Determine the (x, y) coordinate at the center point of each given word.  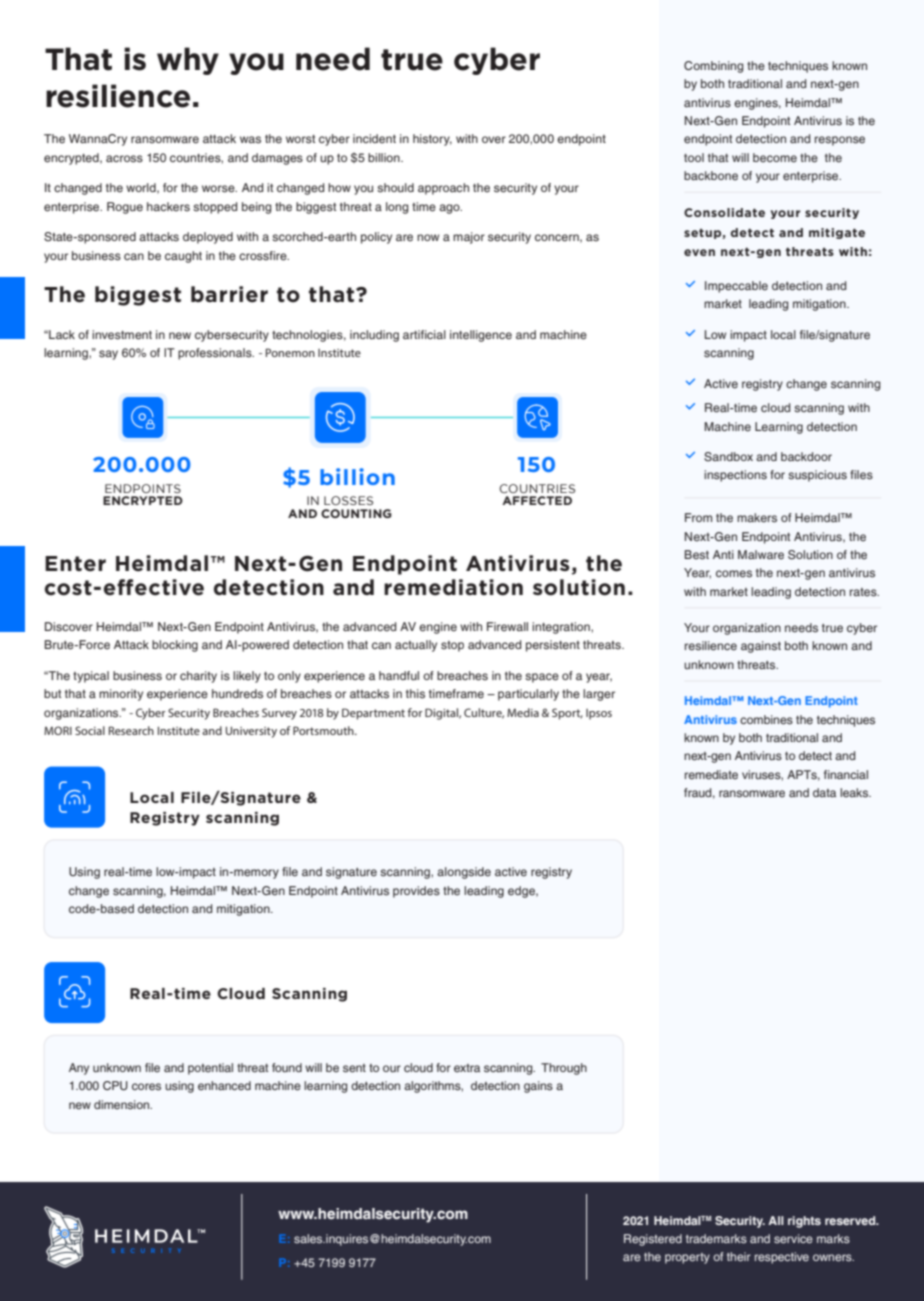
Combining (713, 67)
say (108, 355)
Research (131, 730)
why (188, 61)
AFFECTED (537, 500)
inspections (735, 476)
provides (416, 892)
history (432, 140)
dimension (123, 1105)
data (824, 792)
